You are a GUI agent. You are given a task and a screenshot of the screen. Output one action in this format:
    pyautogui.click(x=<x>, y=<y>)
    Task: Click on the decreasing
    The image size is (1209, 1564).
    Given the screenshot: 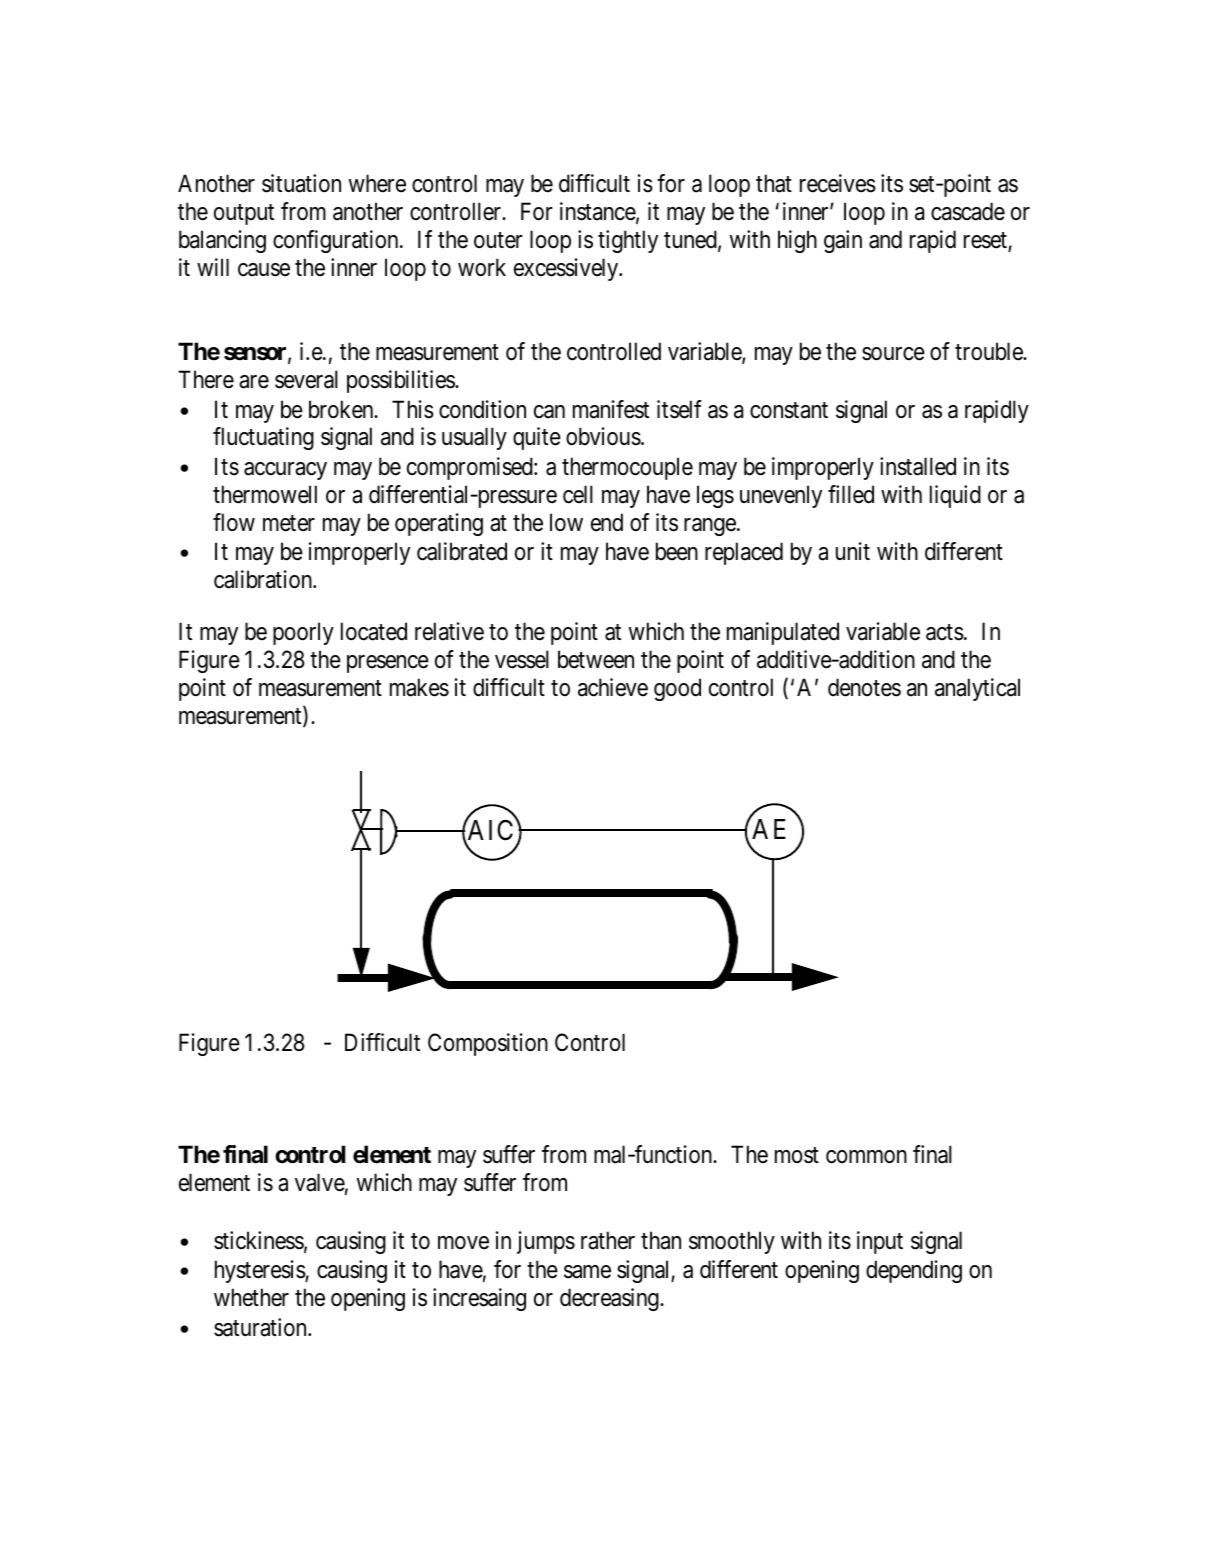 What is the action you would take?
    pyautogui.click(x=610, y=1299)
